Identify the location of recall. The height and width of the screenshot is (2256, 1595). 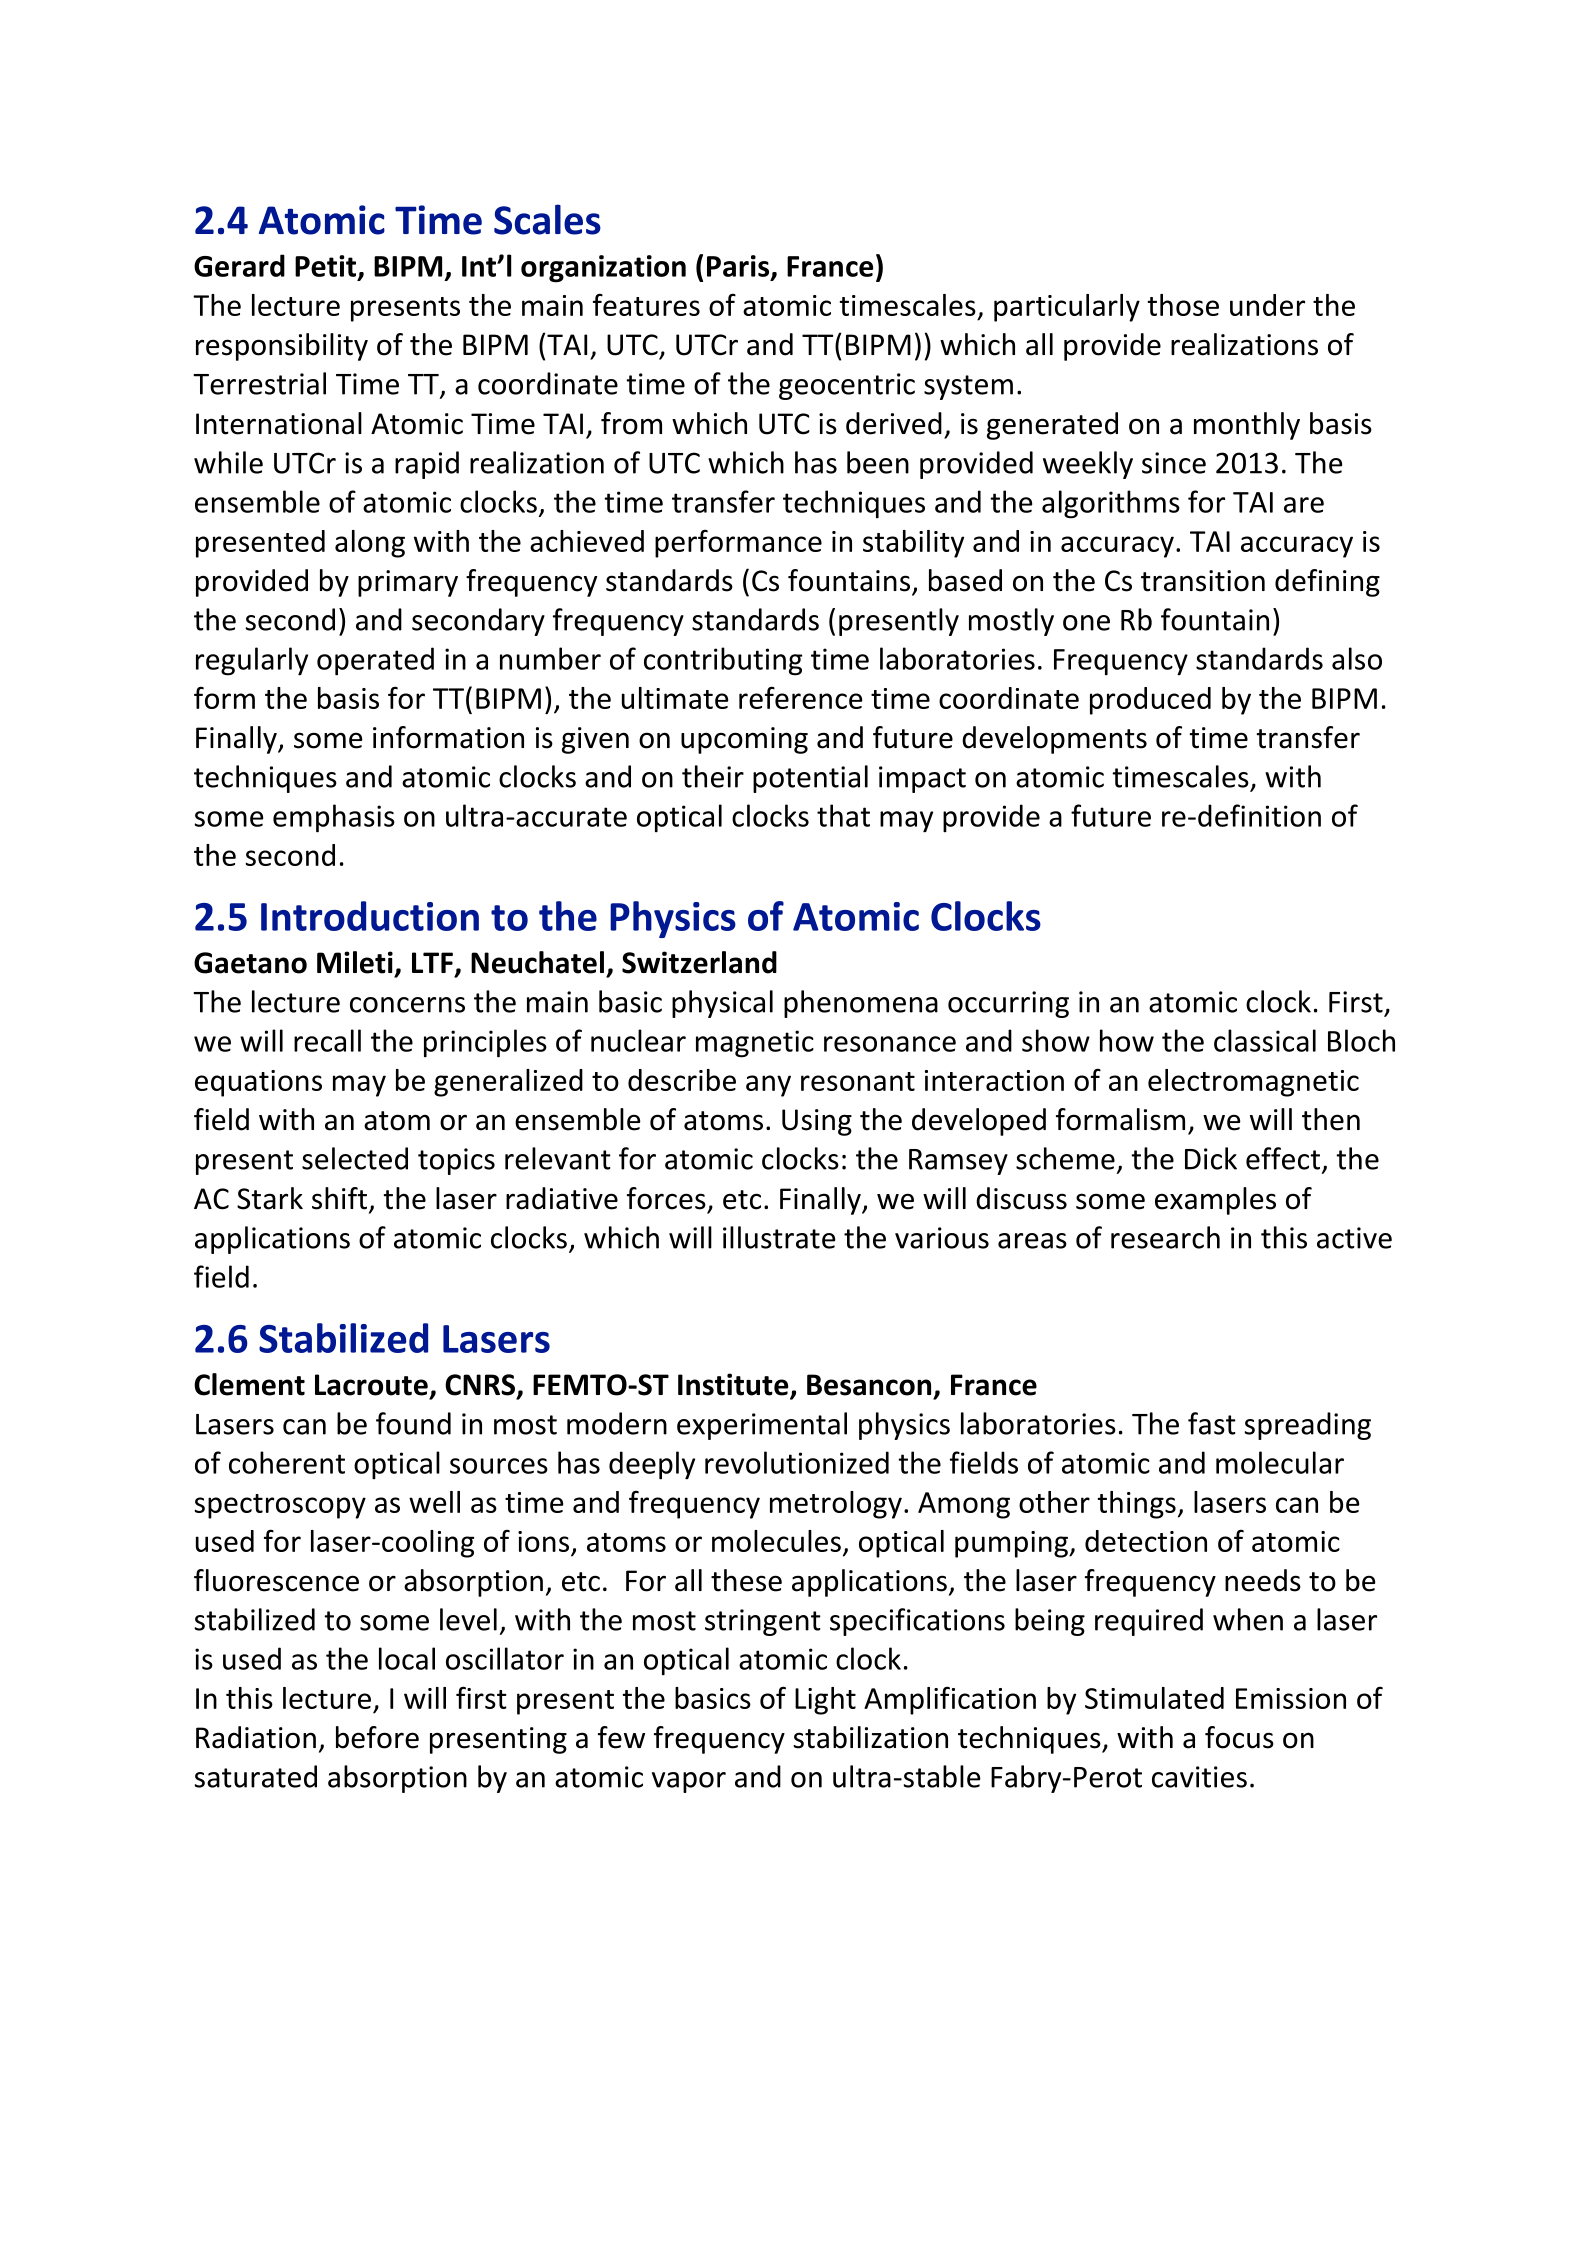
(327, 1040).
